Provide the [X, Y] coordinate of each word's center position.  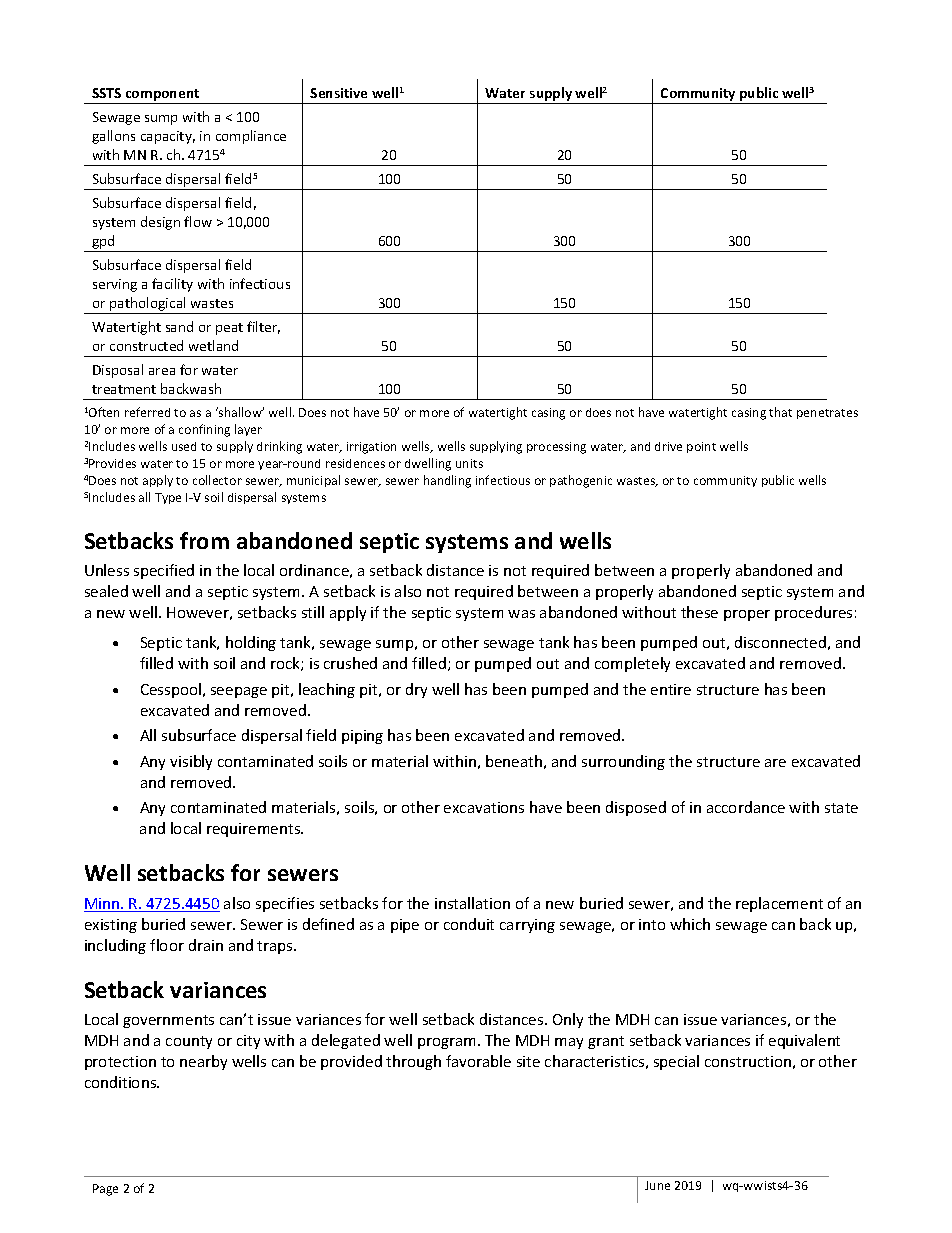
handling [447, 481]
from [204, 540]
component [163, 96]
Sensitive [338, 93]
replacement [779, 904]
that [780, 412]
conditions [122, 1082]
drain [206, 945]
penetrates [827, 414]
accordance [746, 807]
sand [179, 326]
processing [556, 448]
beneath [514, 761]
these [699, 612]
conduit [469, 924]
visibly [191, 762]
